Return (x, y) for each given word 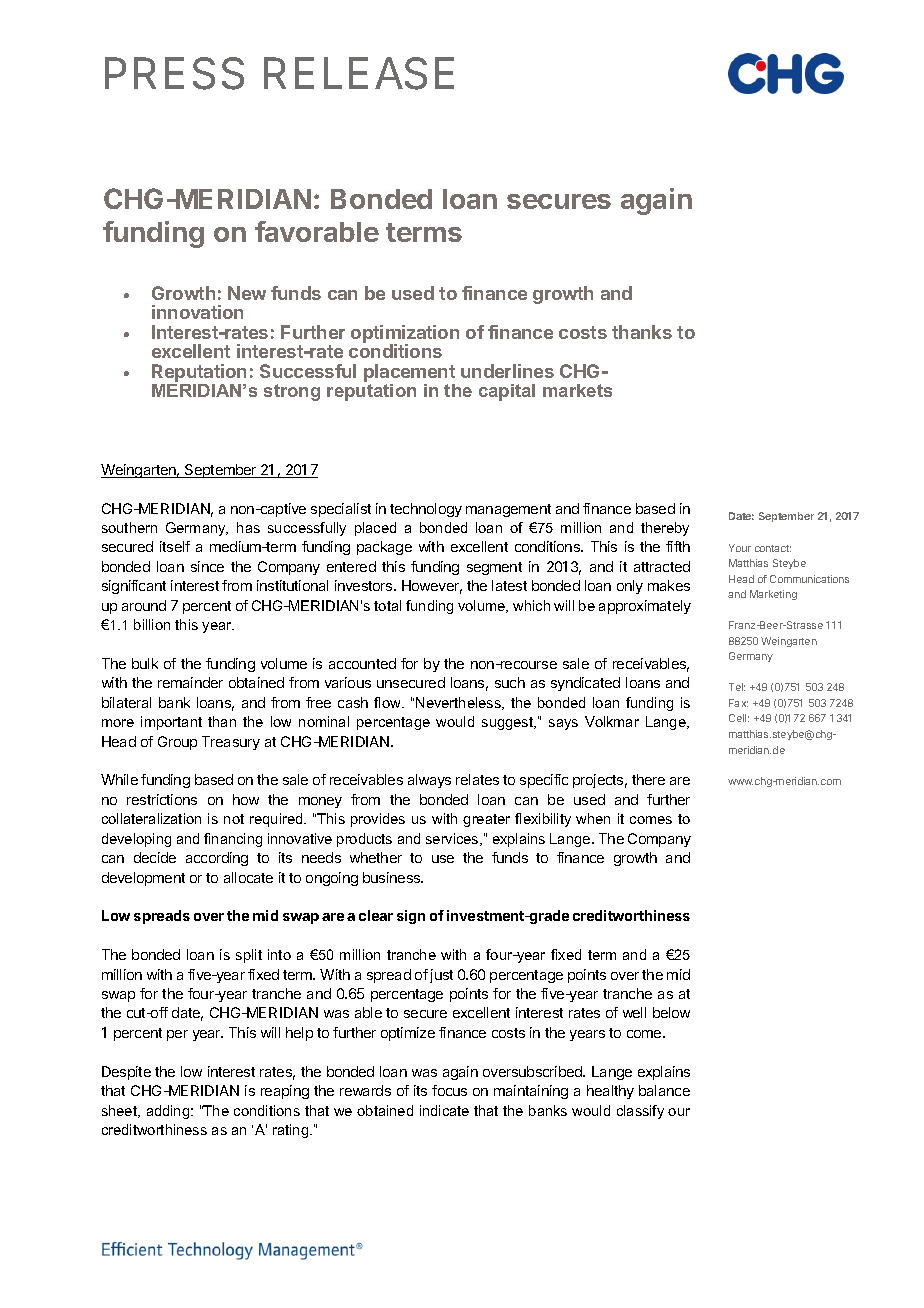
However (432, 587)
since (207, 566)
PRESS (174, 73)
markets (577, 390)
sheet (121, 1111)
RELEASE (359, 73)
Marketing (773, 595)
